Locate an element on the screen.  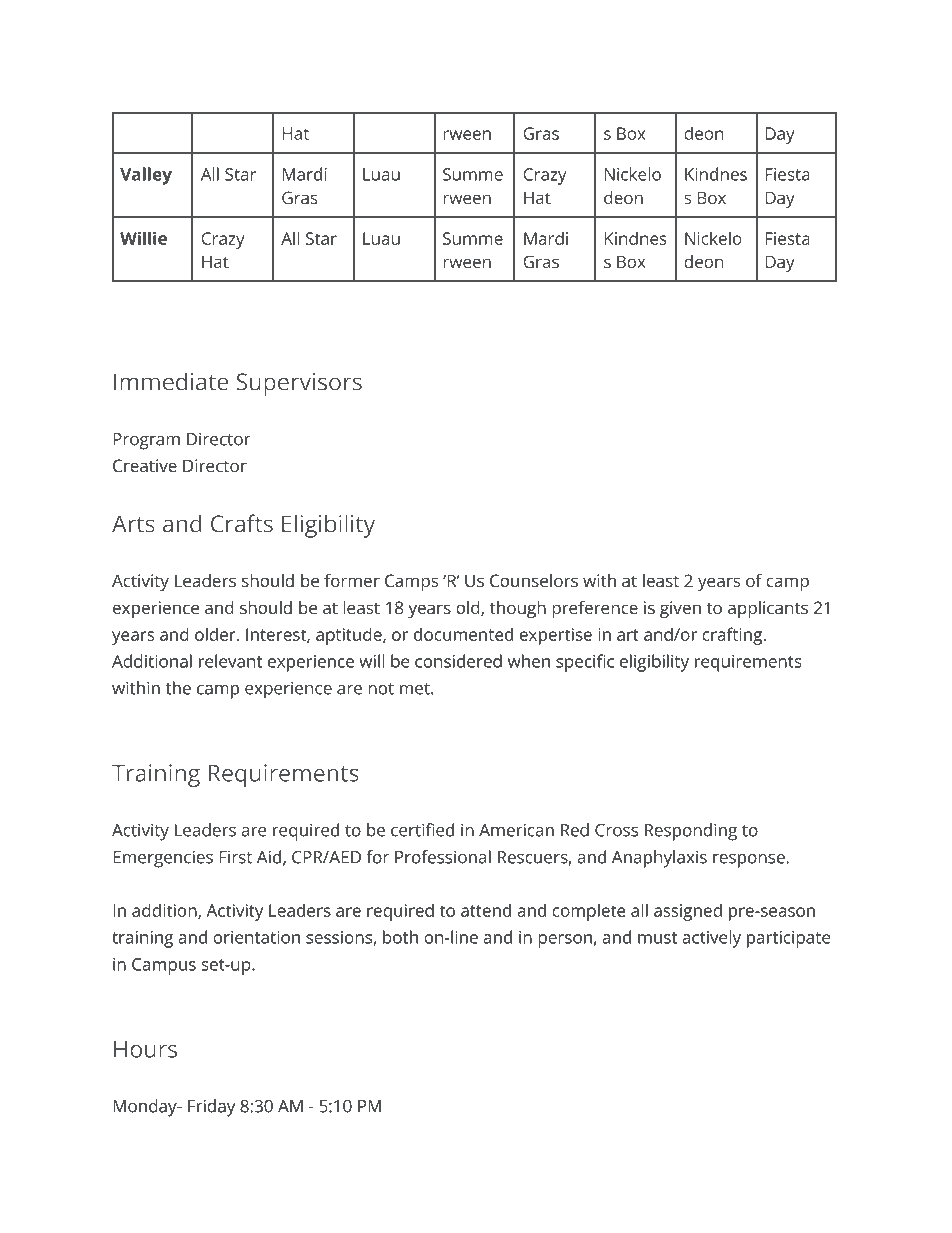
given is located at coordinates (680, 609).
